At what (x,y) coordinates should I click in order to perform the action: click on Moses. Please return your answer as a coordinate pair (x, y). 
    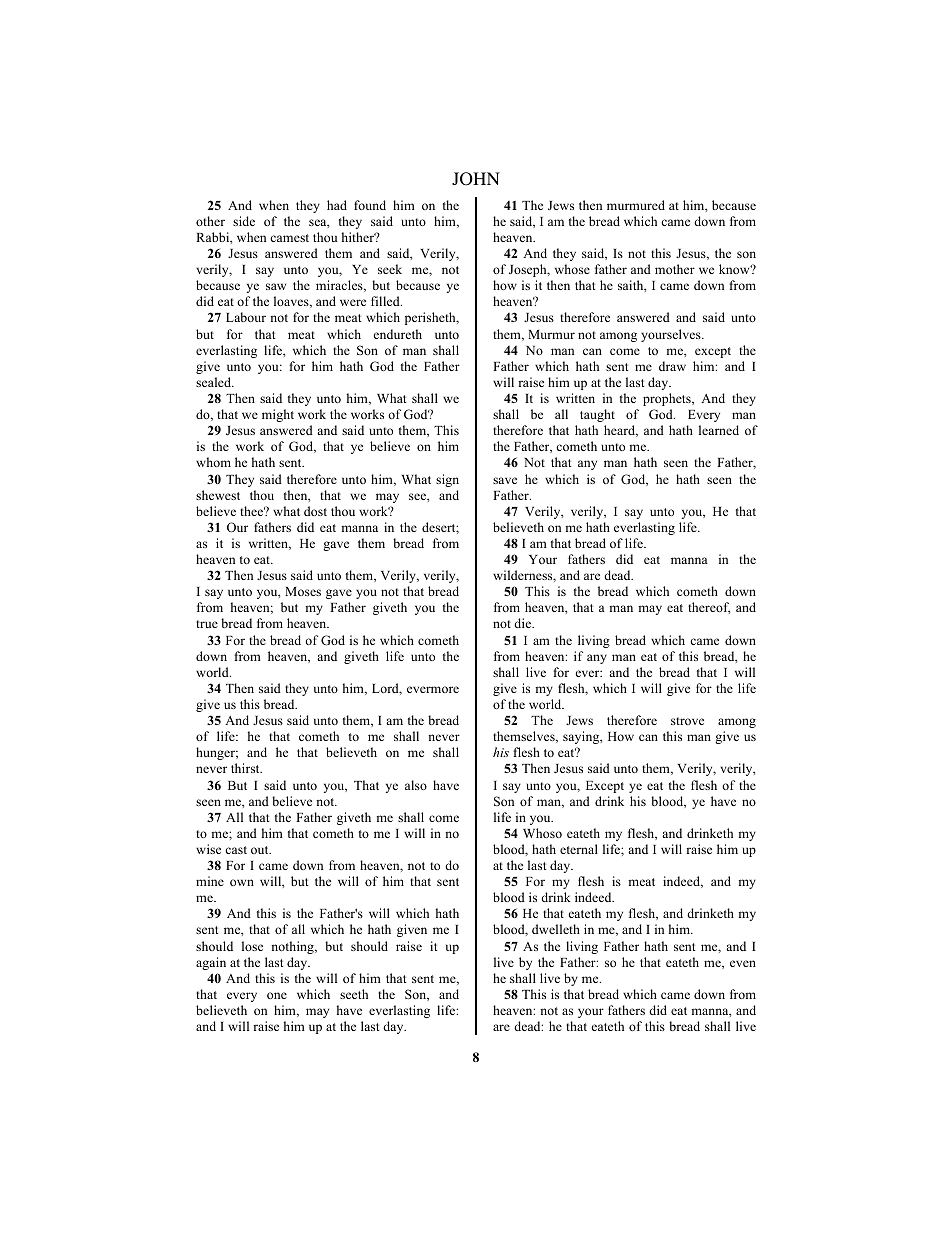
    Looking at the image, I should click on (303, 591).
